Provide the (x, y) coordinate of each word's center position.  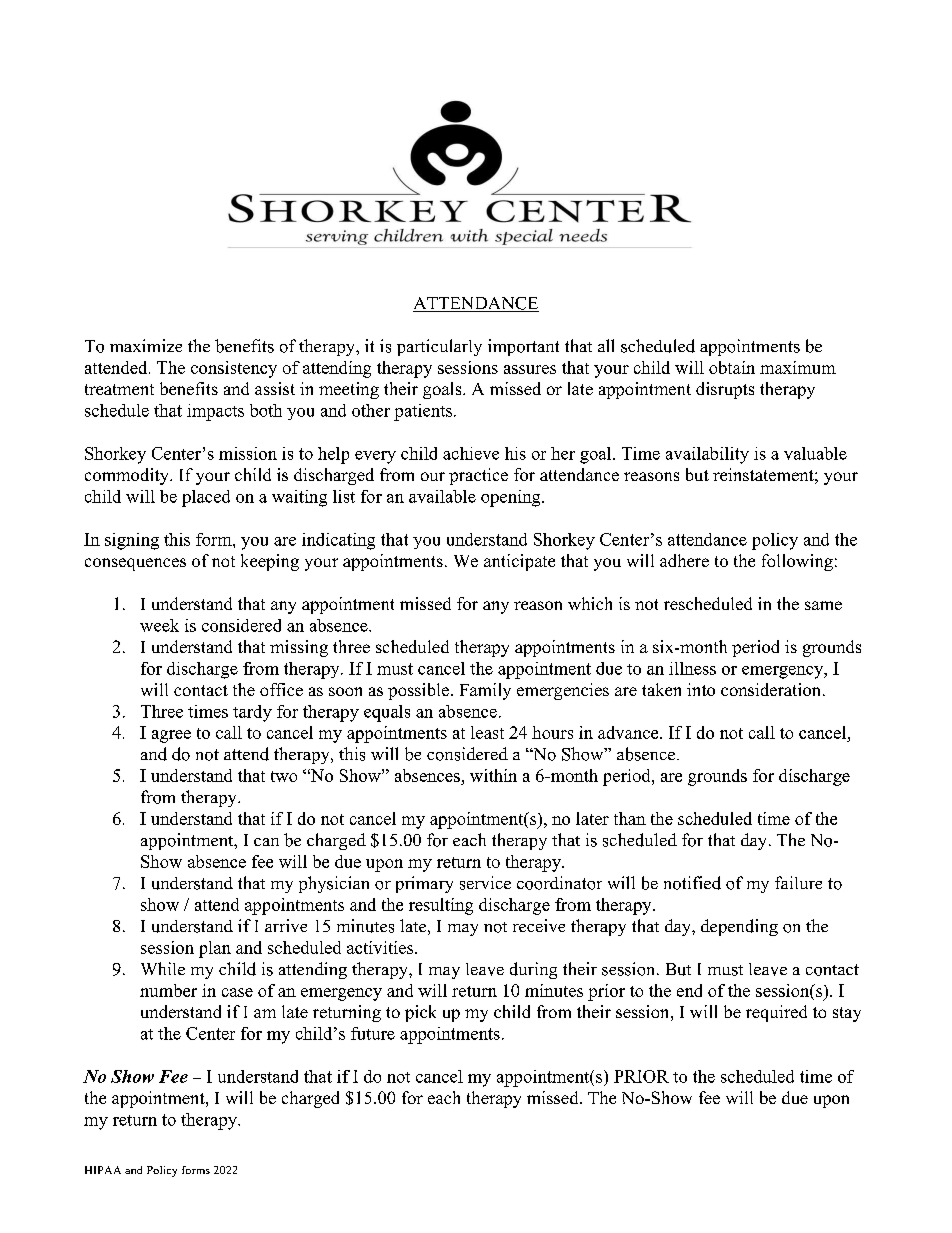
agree (171, 736)
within (493, 775)
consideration (772, 689)
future (373, 1033)
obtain (732, 367)
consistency (234, 369)
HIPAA (103, 1170)
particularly (439, 347)
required (776, 1013)
